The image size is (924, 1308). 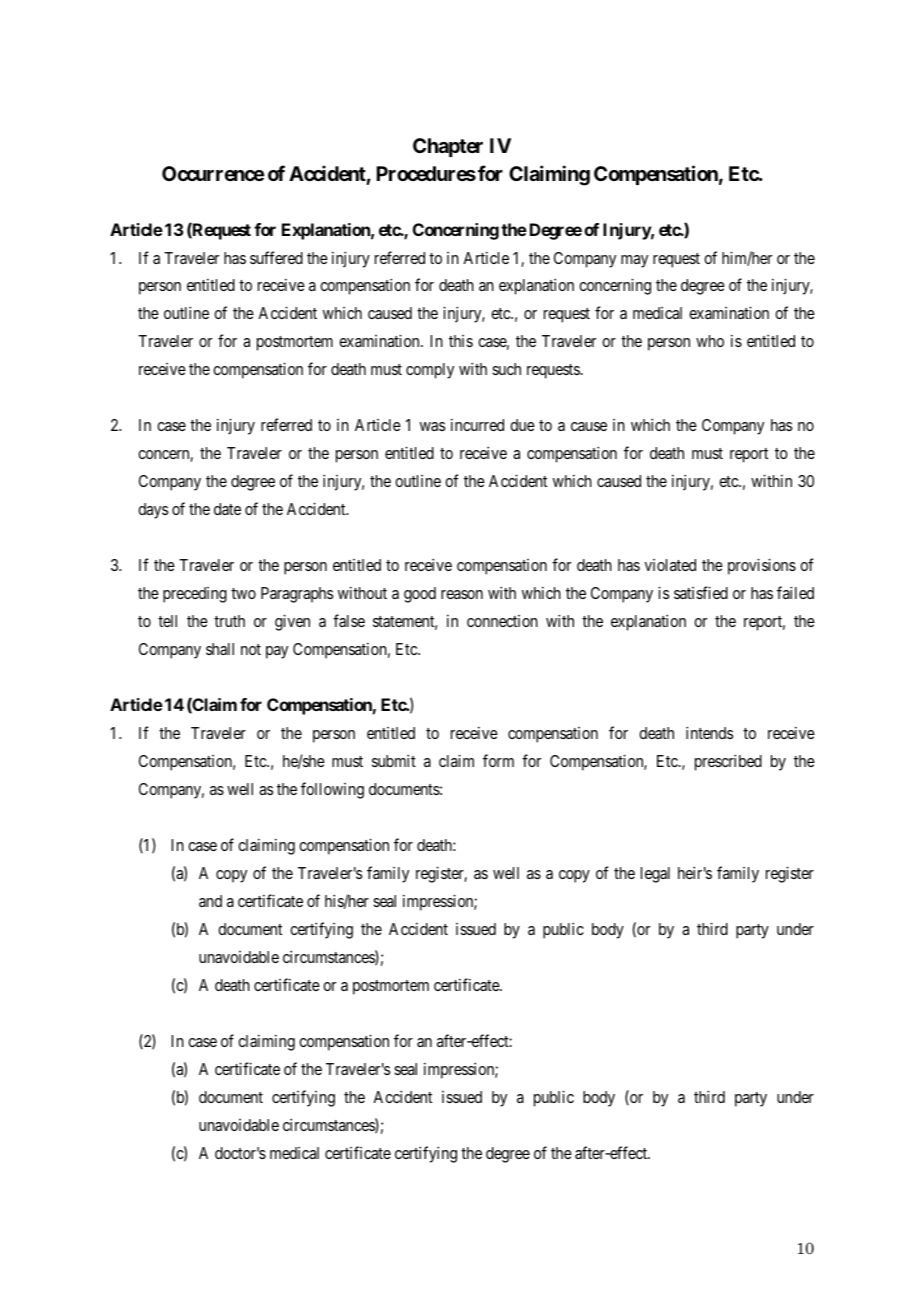 I want to click on may, so click(x=634, y=261).
